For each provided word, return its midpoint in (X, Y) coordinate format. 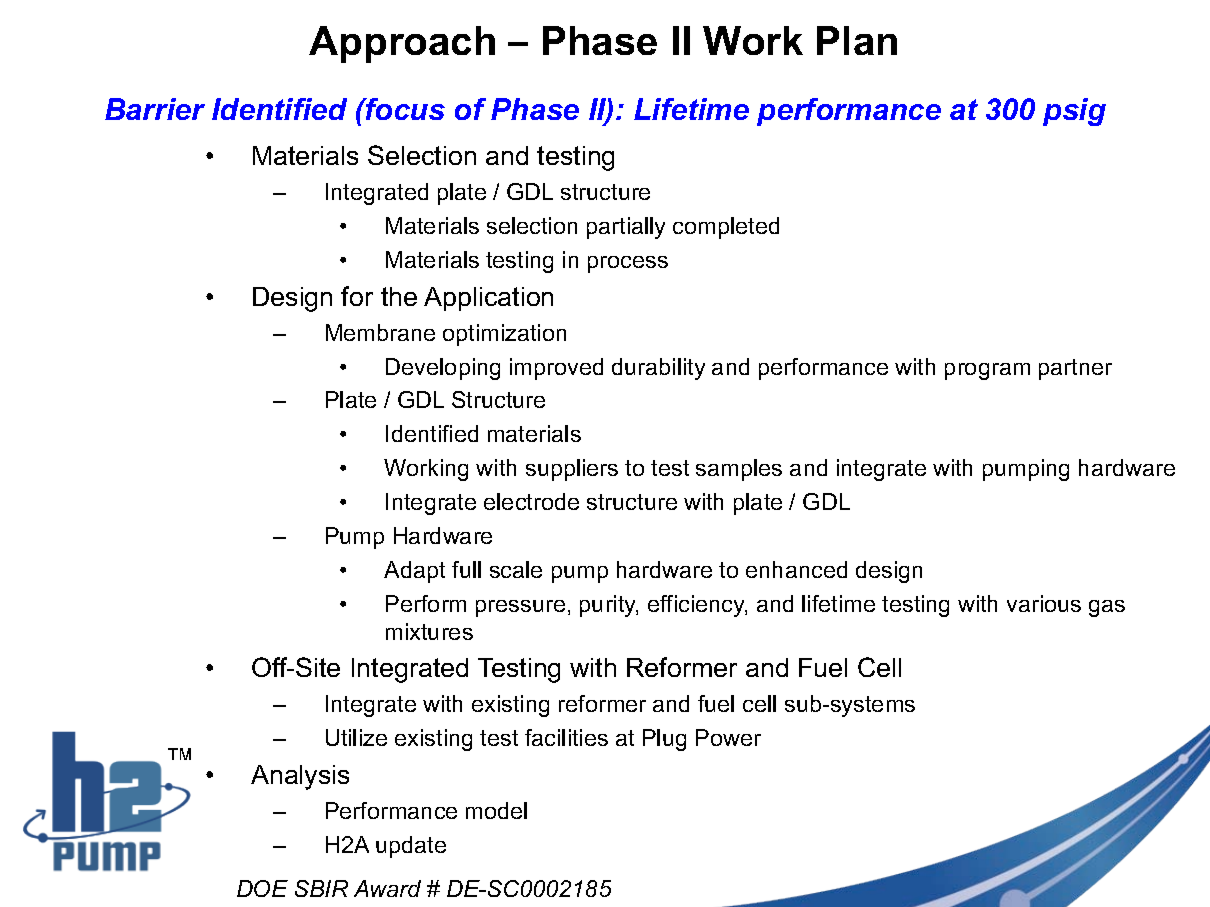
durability (658, 369)
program (987, 371)
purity (609, 606)
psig (1074, 112)
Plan (857, 40)
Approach (402, 44)
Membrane (380, 332)
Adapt (414, 572)
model (496, 810)
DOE (262, 888)
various (1044, 603)
